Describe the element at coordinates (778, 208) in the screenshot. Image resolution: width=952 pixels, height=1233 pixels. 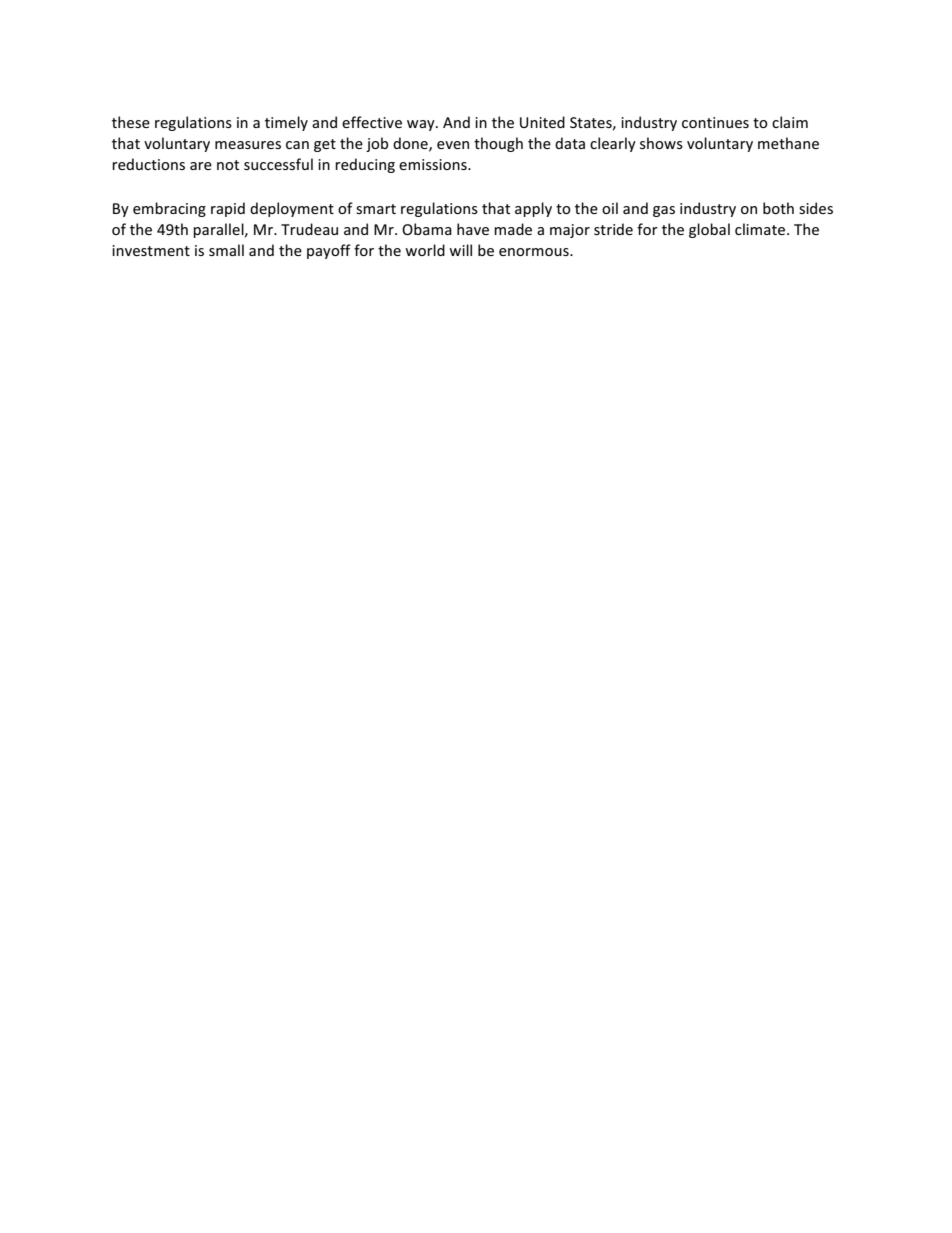
I see `both` at that location.
